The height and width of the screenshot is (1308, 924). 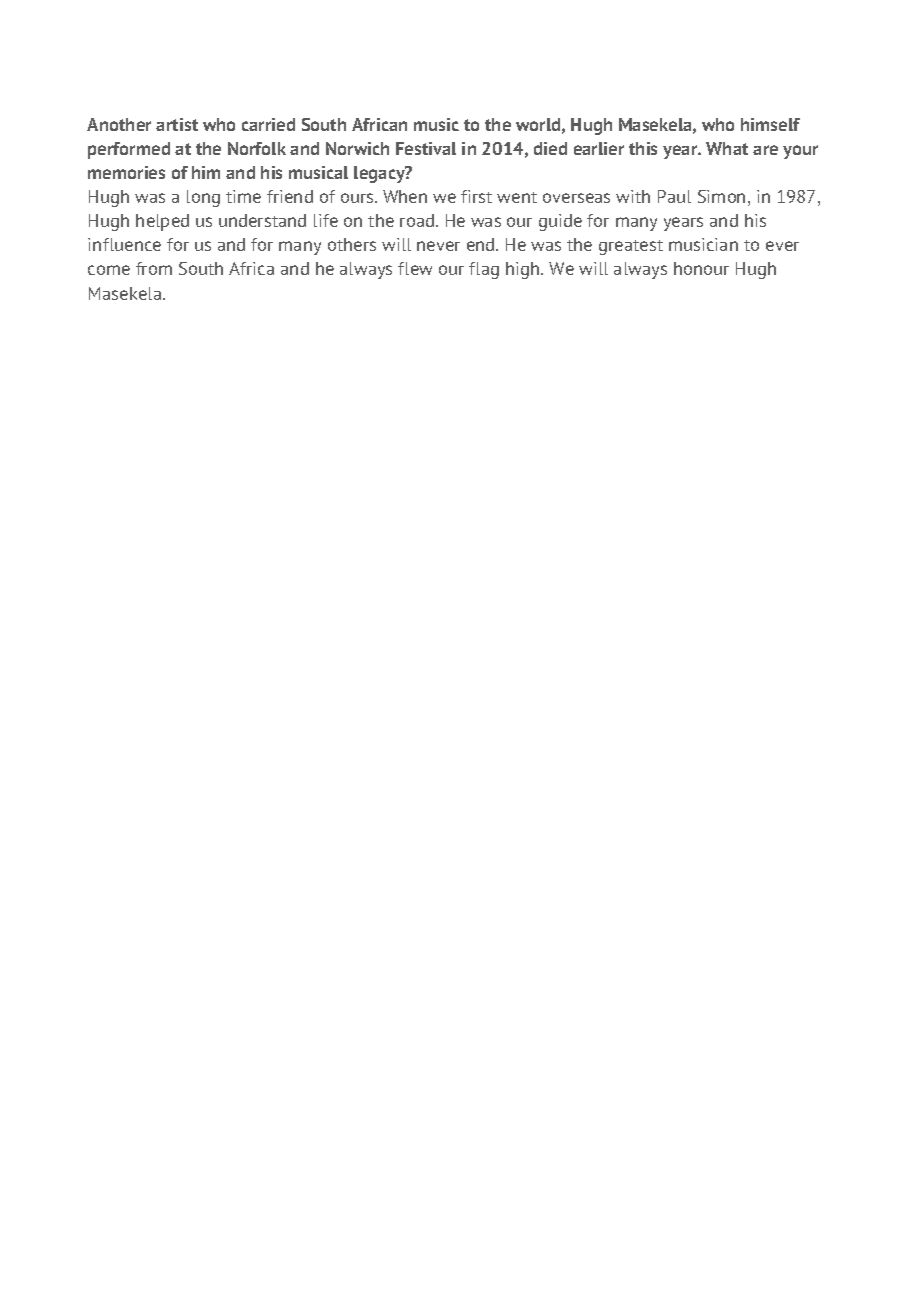 What do you see at coordinates (162, 222) in the screenshot?
I see `helped` at bounding box center [162, 222].
